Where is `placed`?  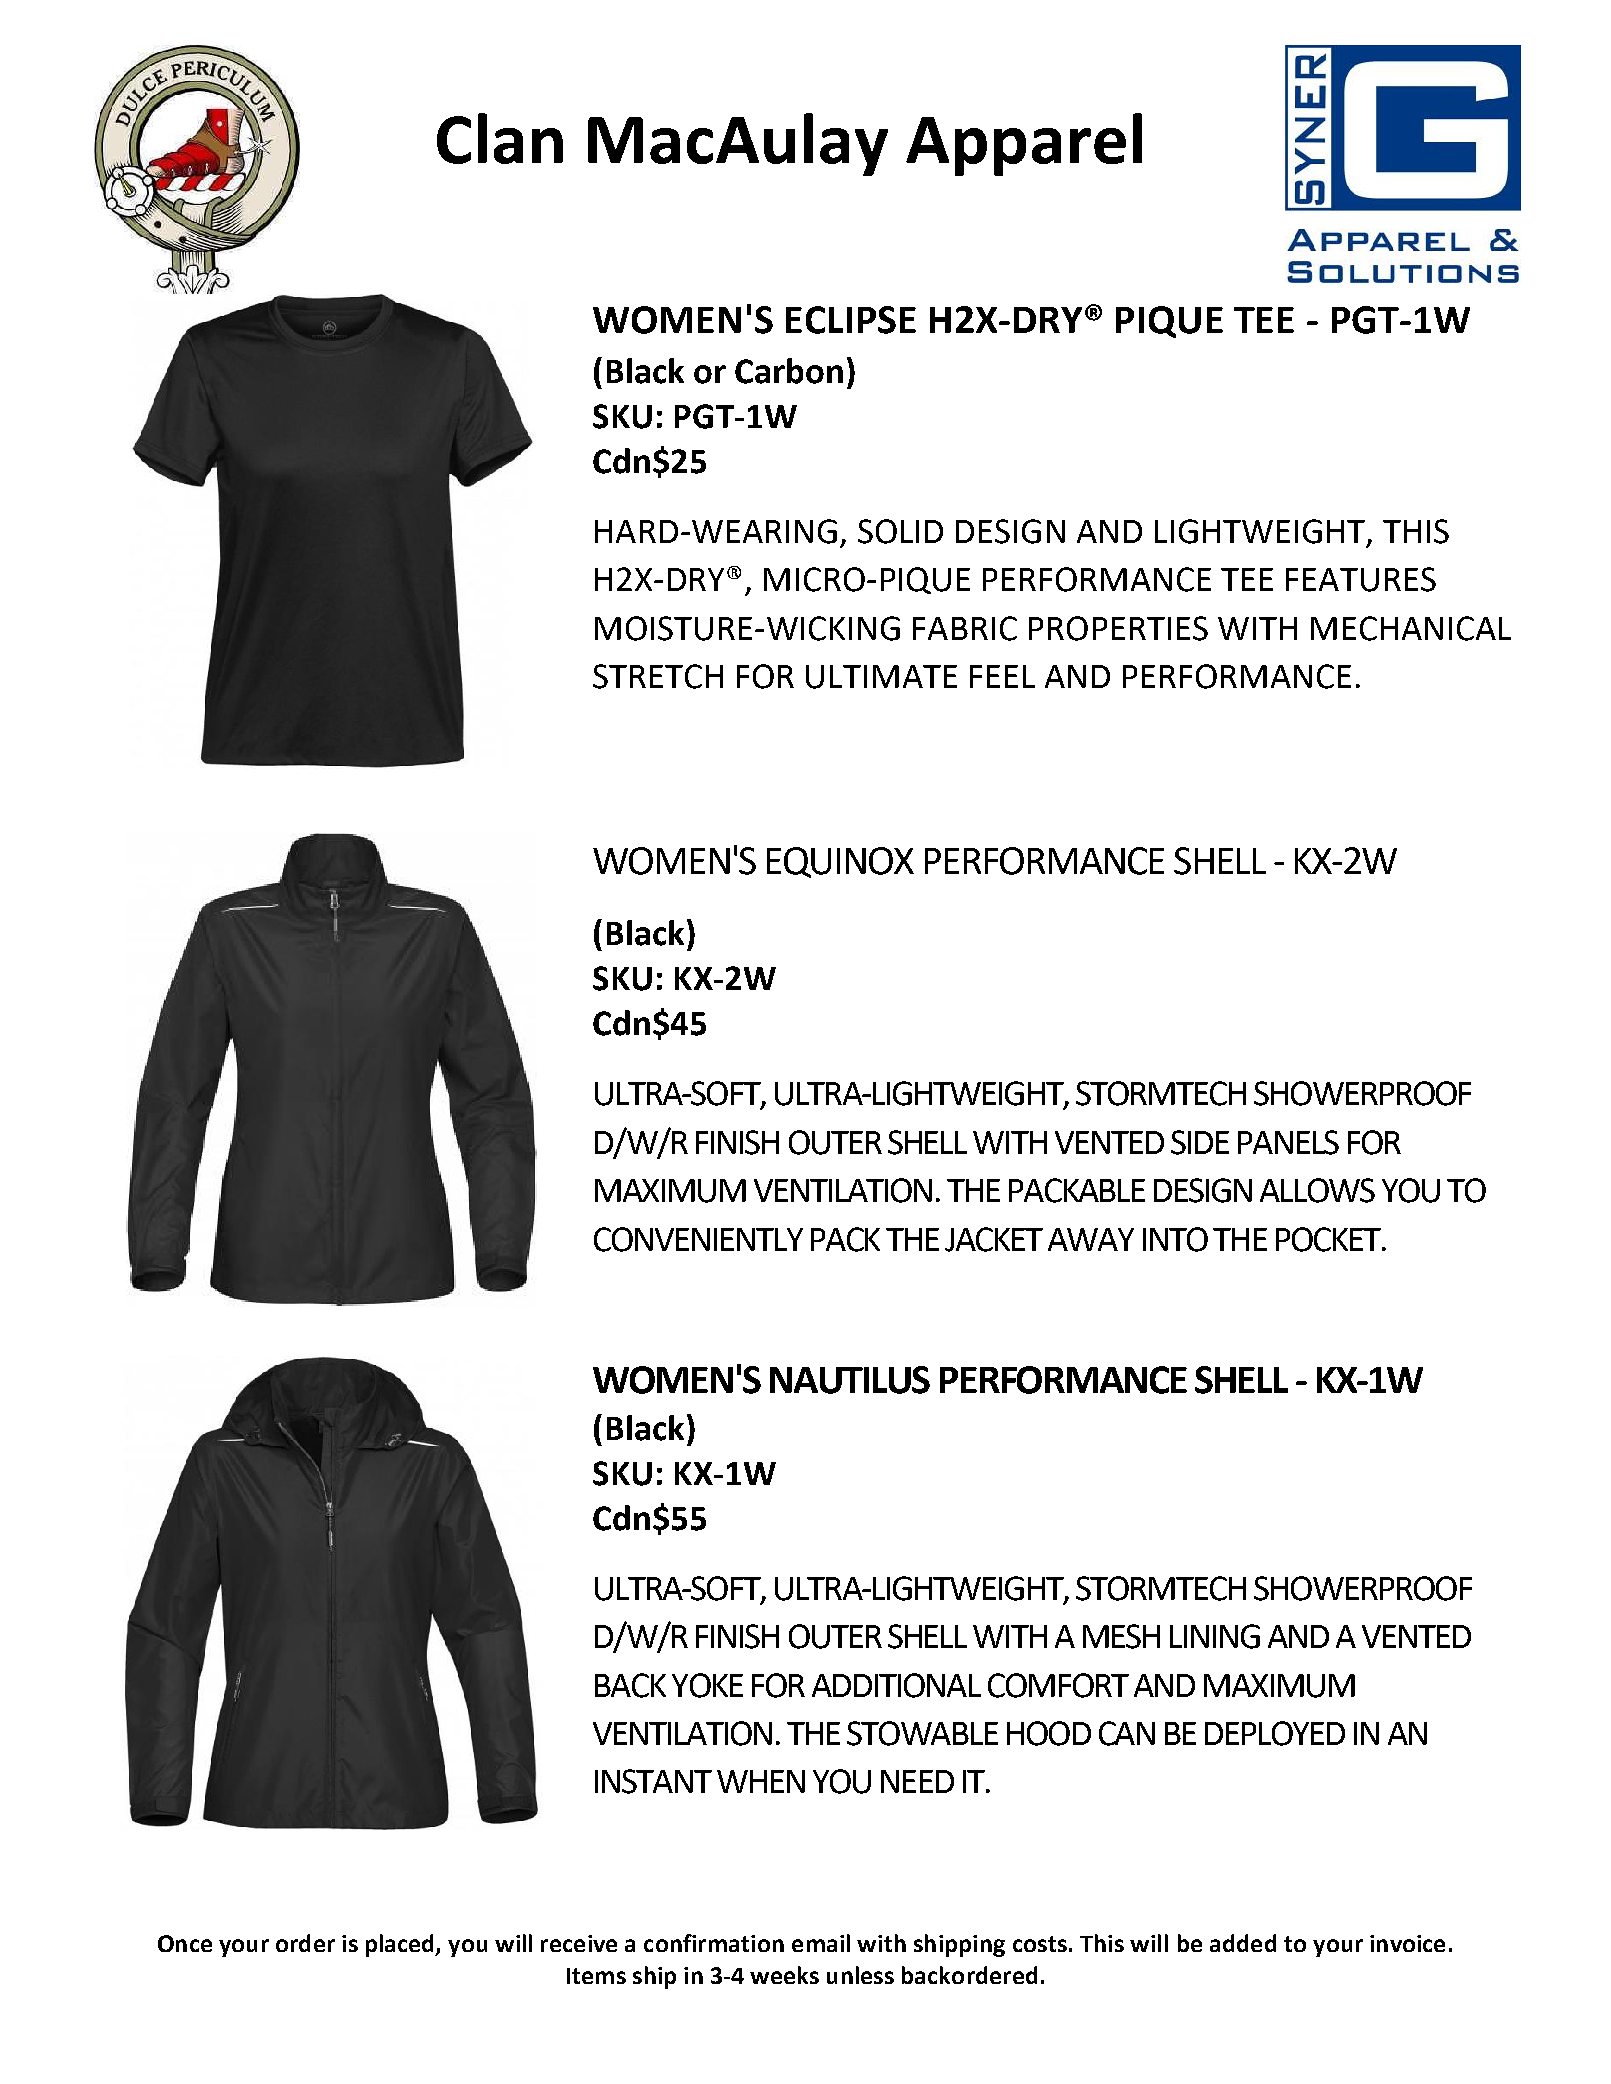 placed is located at coordinates (401, 1945).
